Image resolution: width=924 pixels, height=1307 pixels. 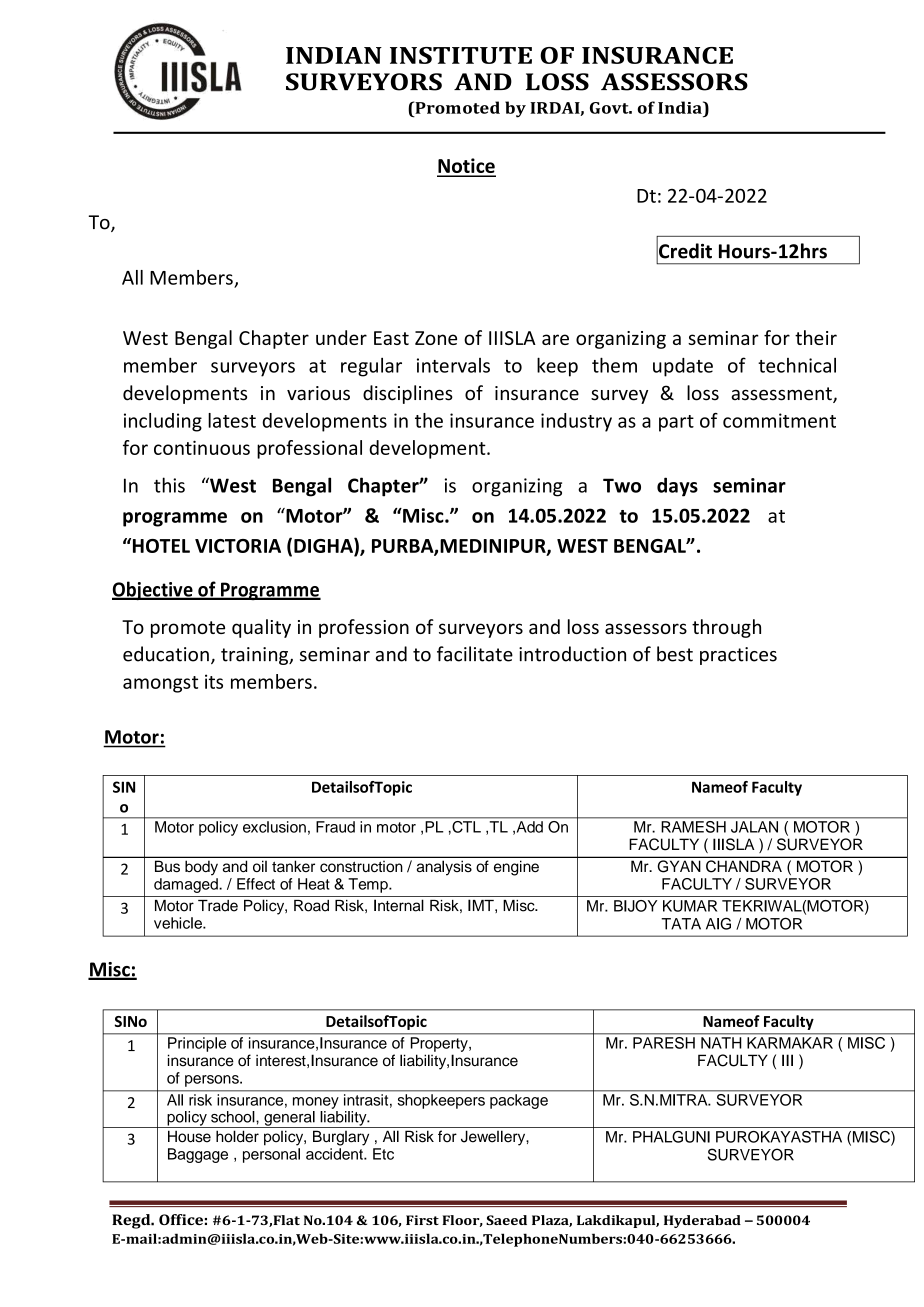 I want to click on through, so click(x=726, y=628).
